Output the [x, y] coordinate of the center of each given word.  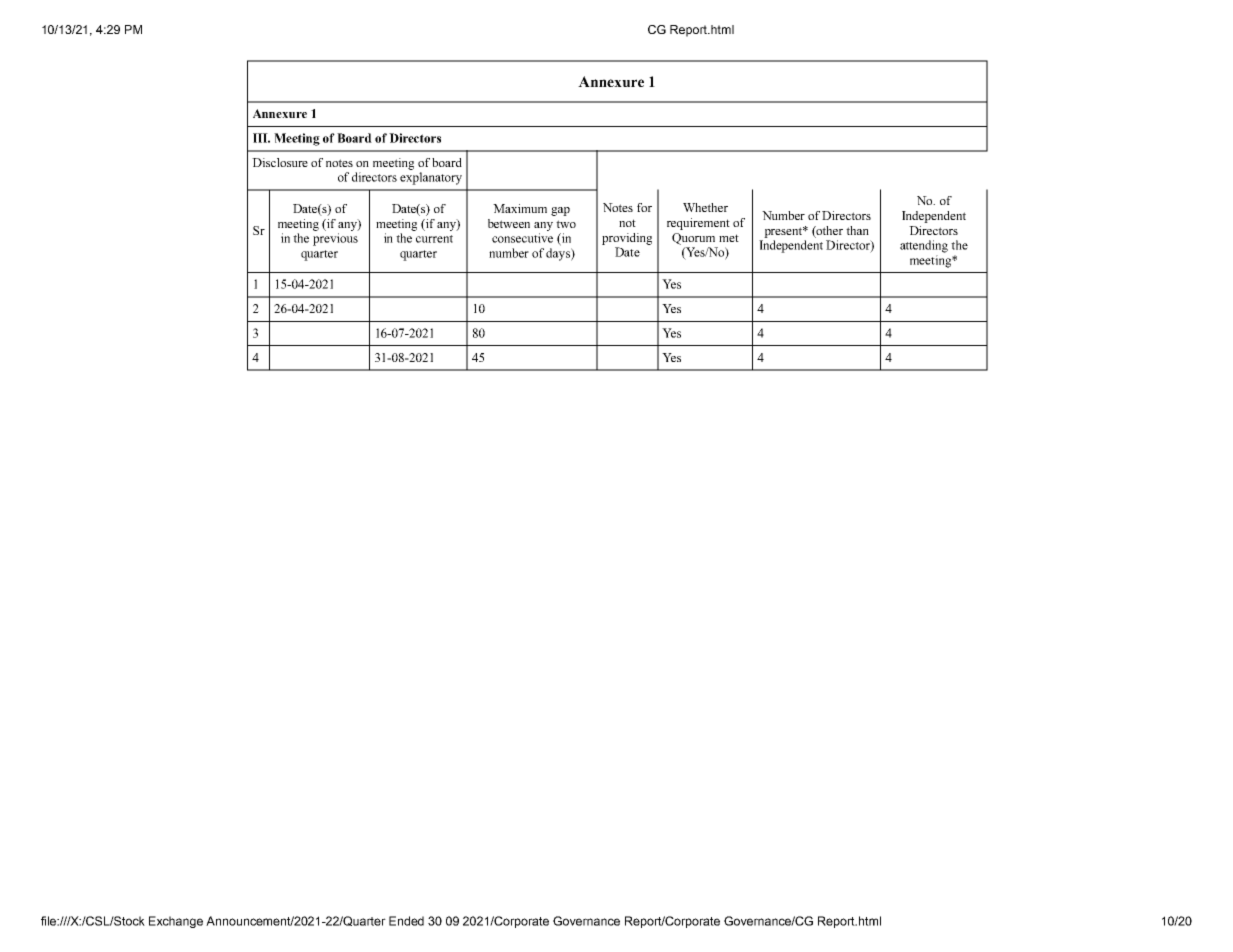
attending [924, 246]
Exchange [176, 922]
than [857, 230]
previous [335, 239]
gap [560, 211]
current [434, 239]
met [729, 238]
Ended [406, 921]
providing [627, 239]
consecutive [522, 238]
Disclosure [280, 162]
